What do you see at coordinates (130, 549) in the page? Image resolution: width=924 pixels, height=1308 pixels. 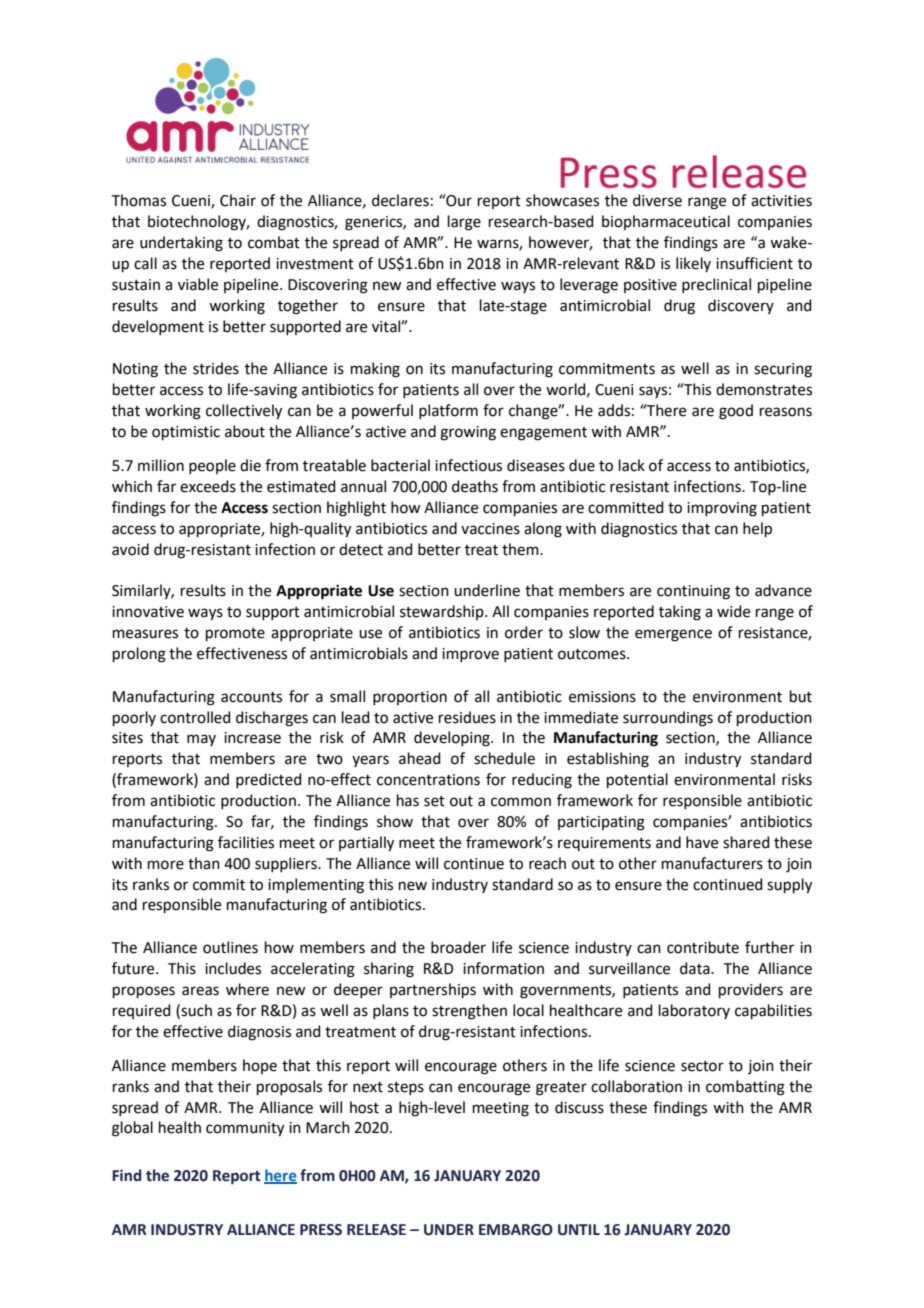 I see `avoid` at bounding box center [130, 549].
